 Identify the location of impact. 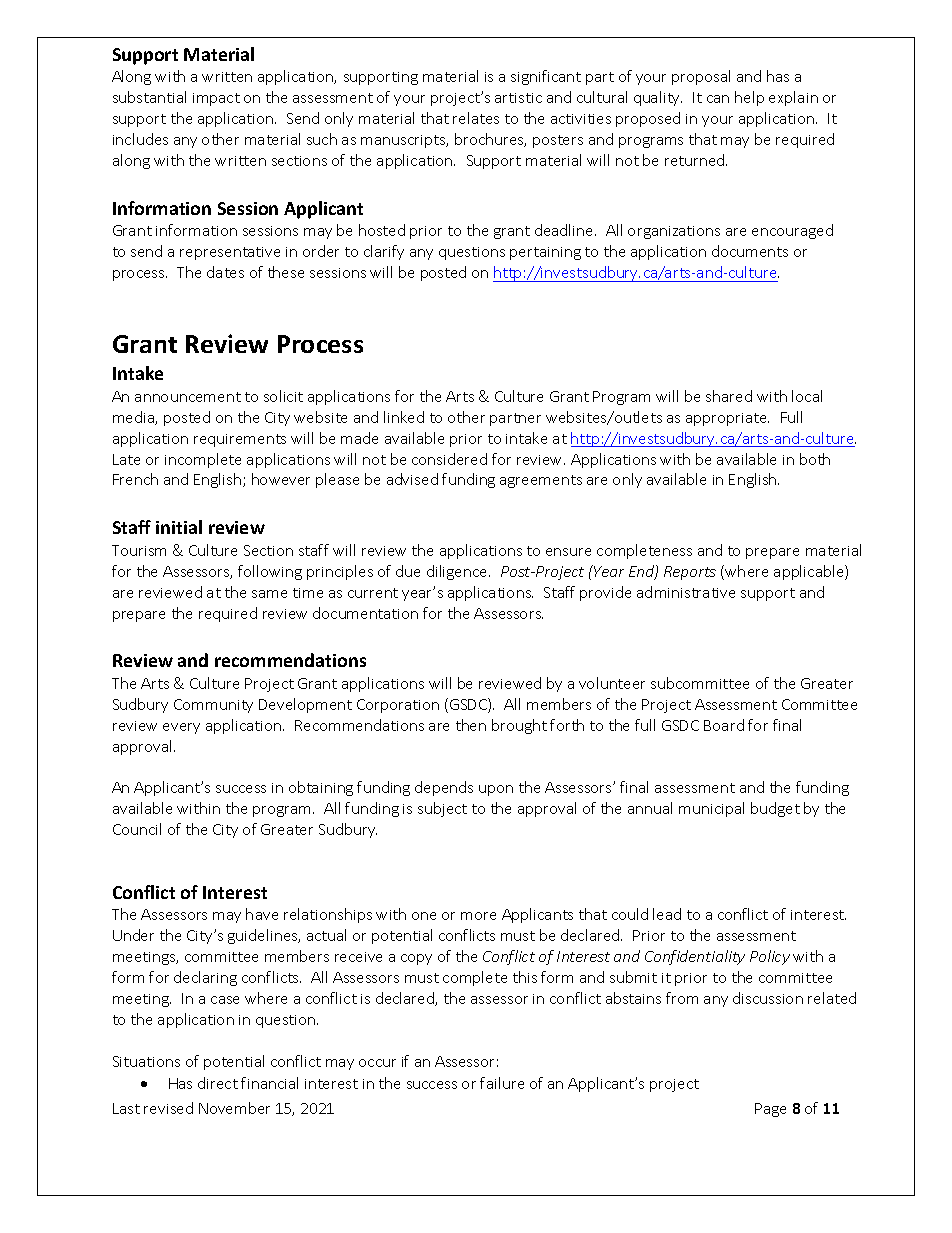
(216, 99).
